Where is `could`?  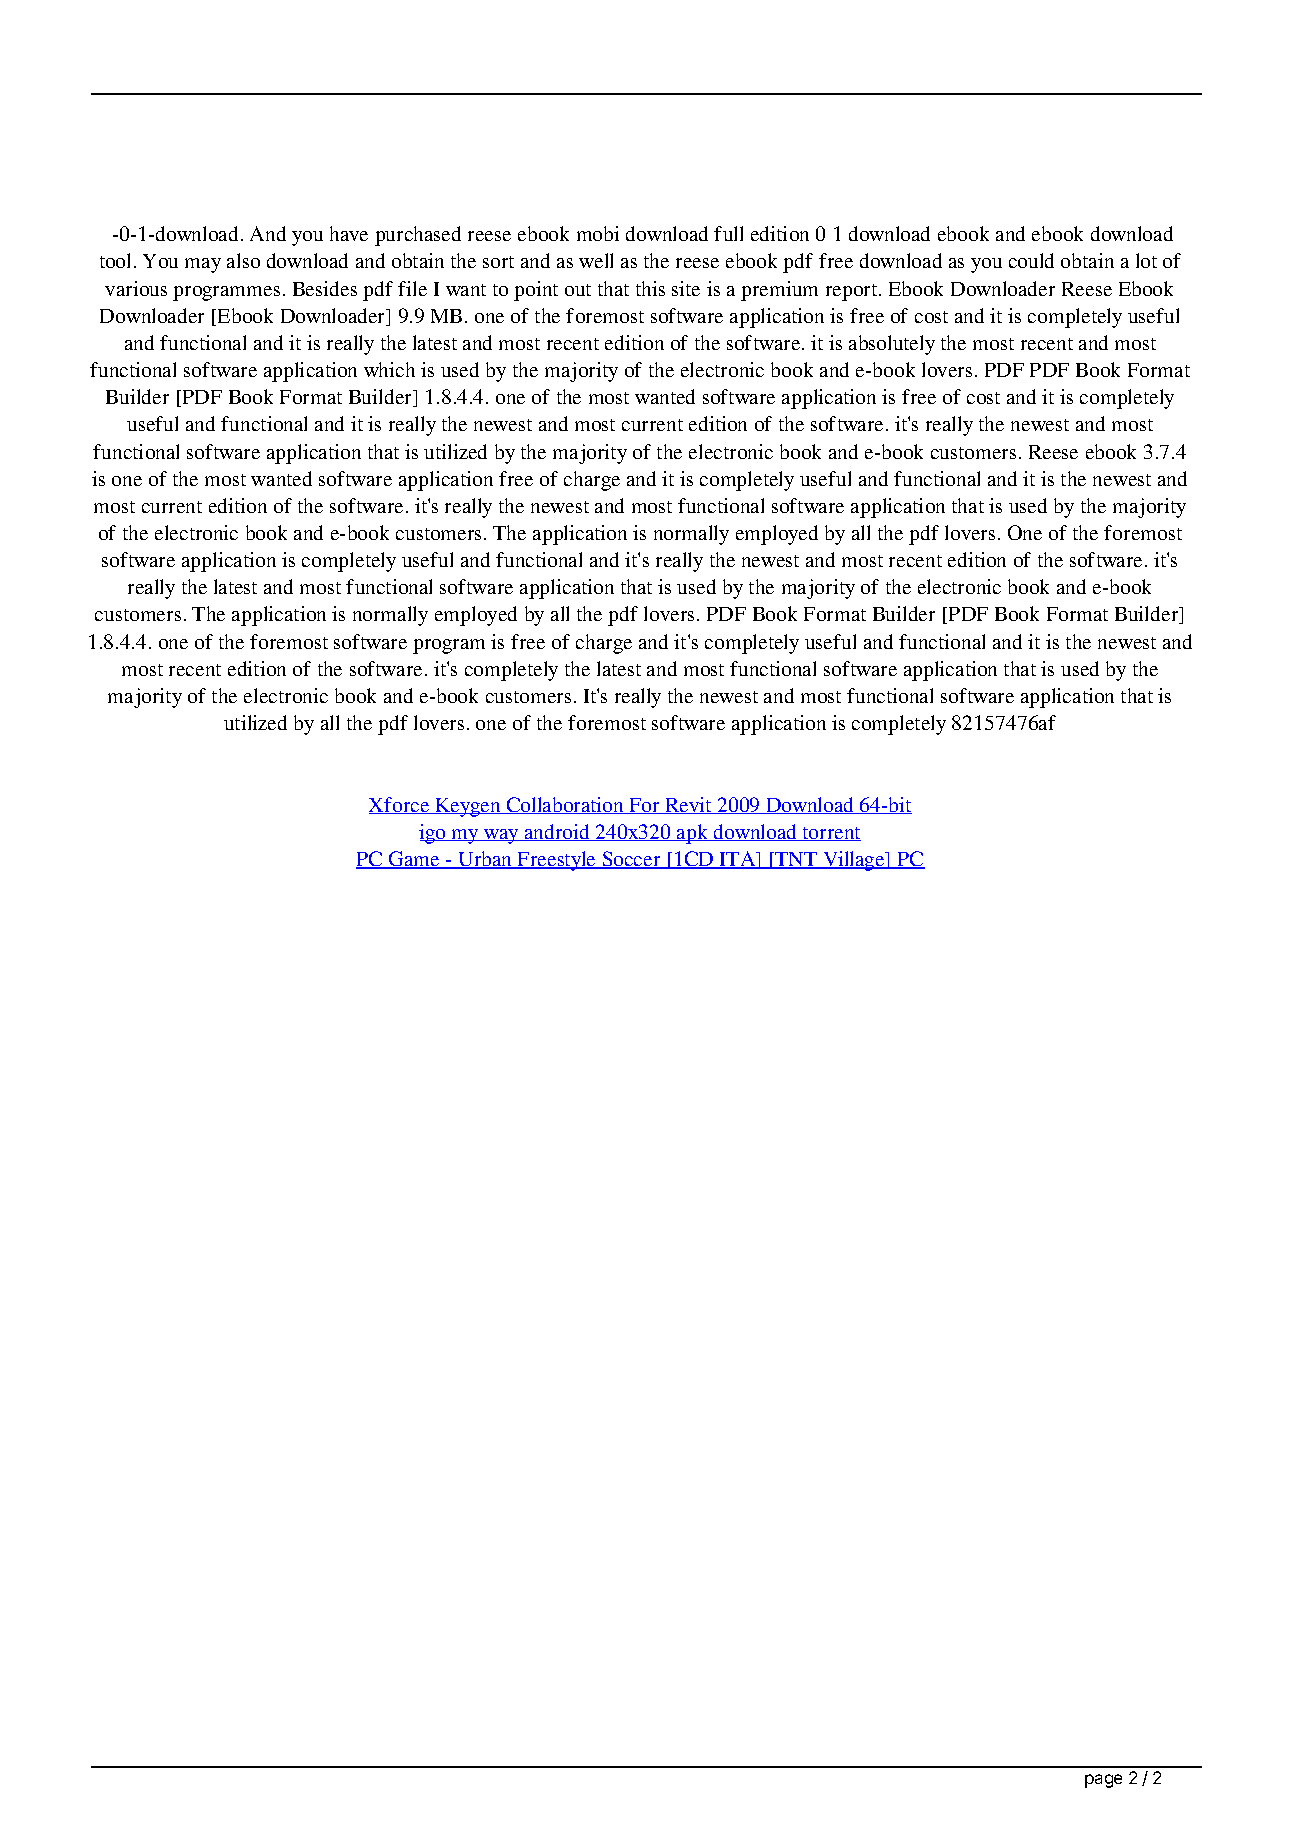 could is located at coordinates (1031, 260).
